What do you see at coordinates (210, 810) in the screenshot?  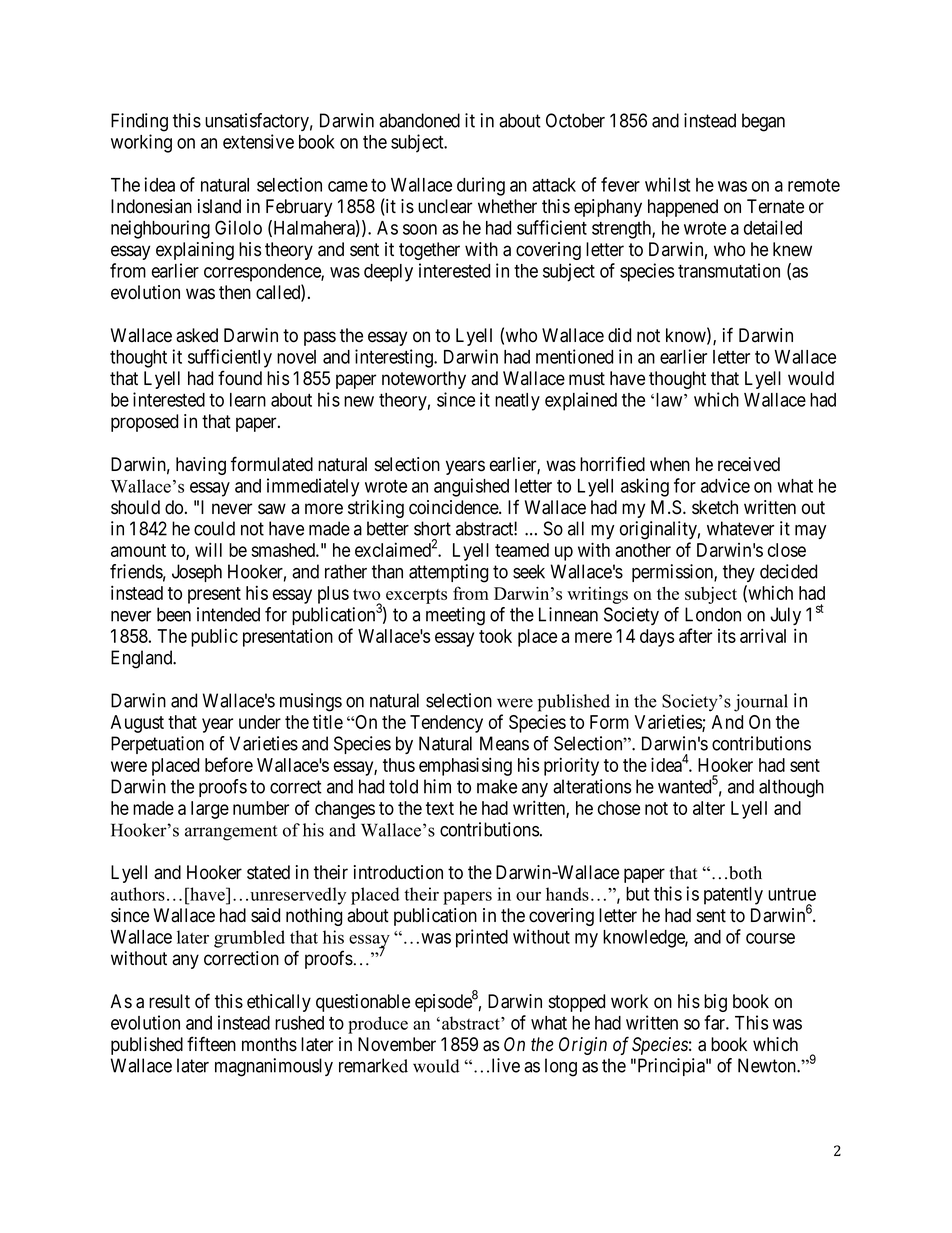 I see `large` at bounding box center [210, 810].
